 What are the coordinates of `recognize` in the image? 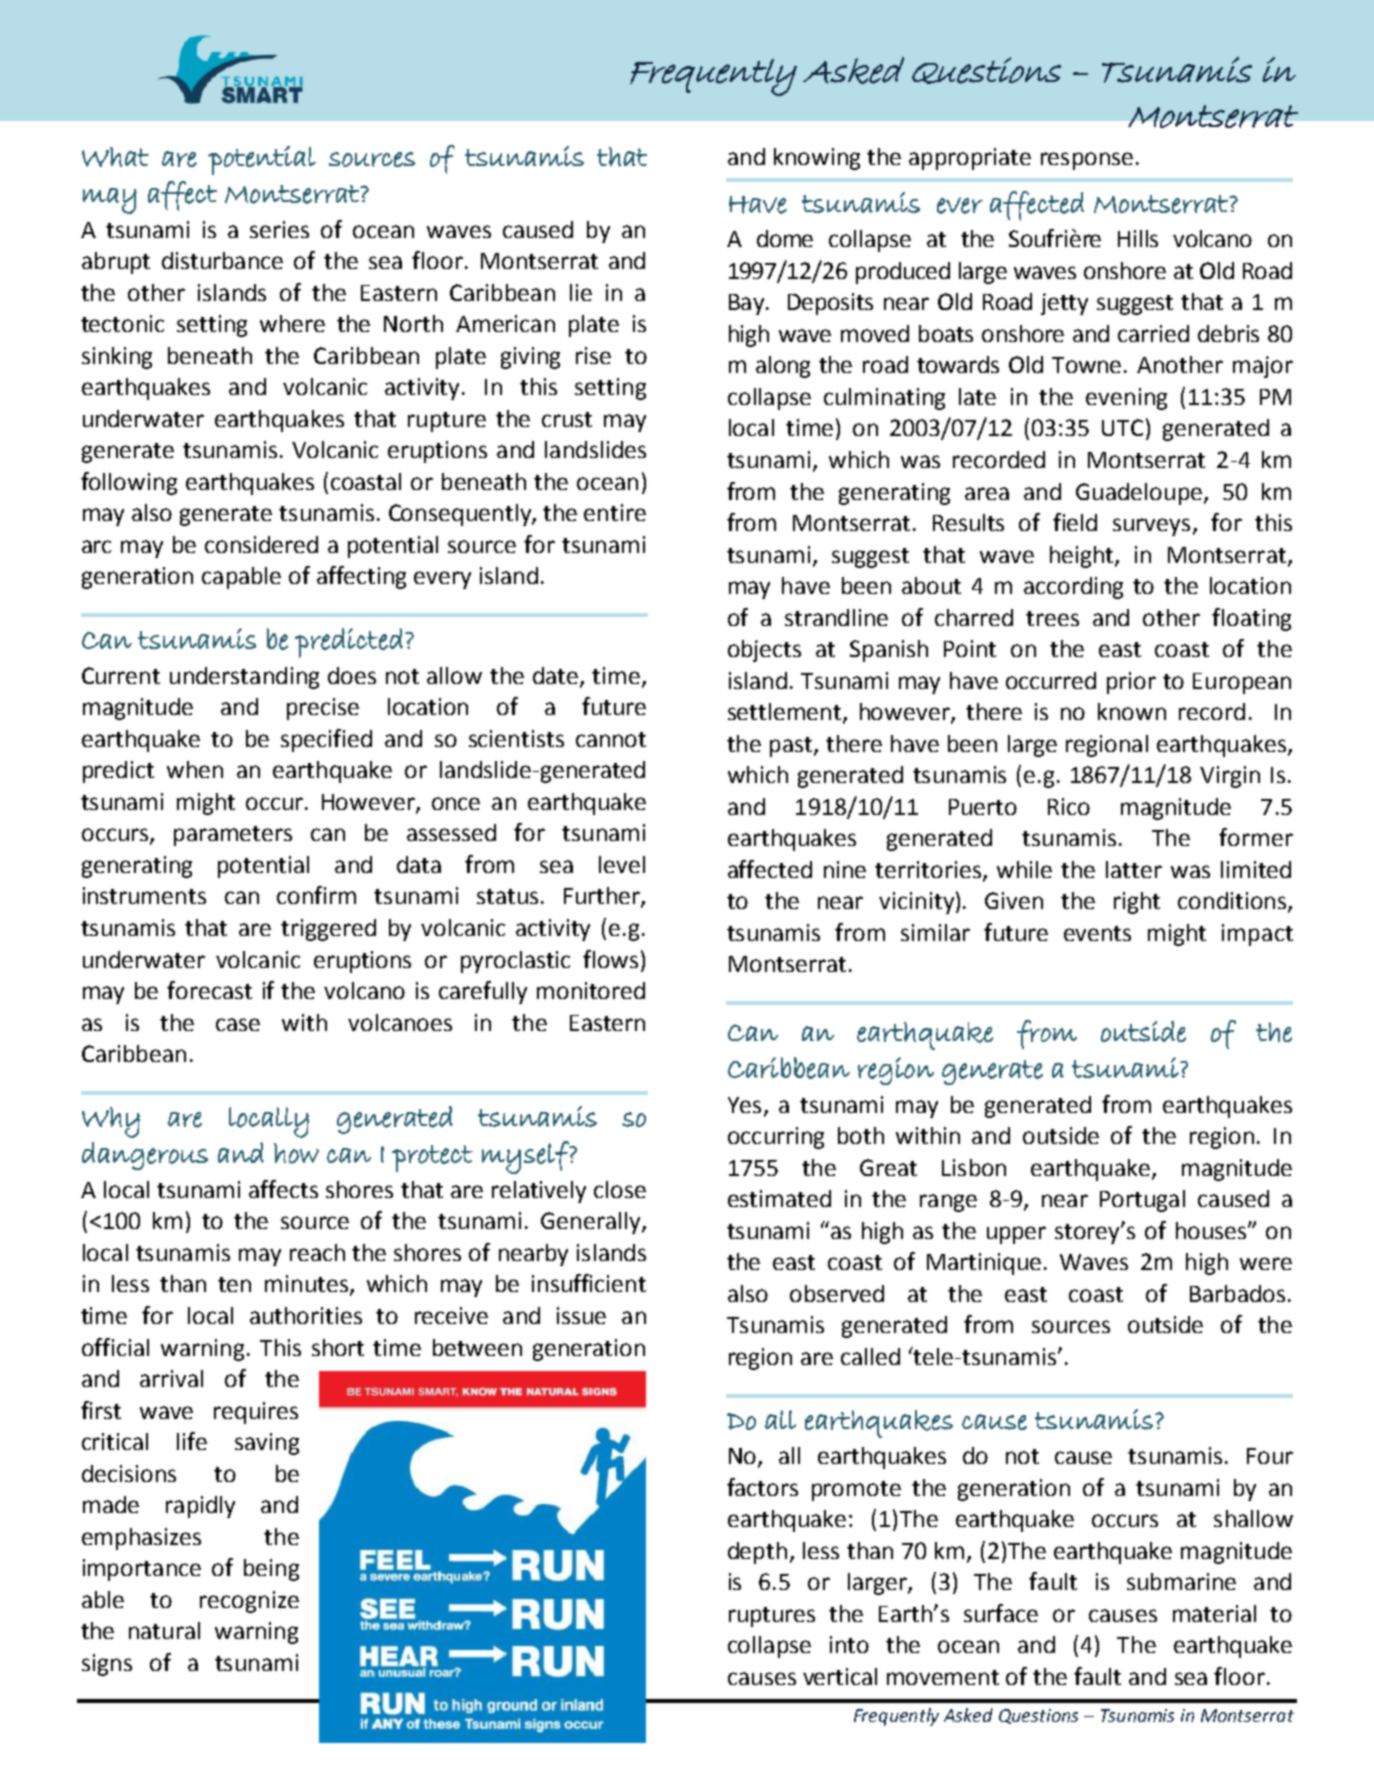 It's located at (249, 1602).
